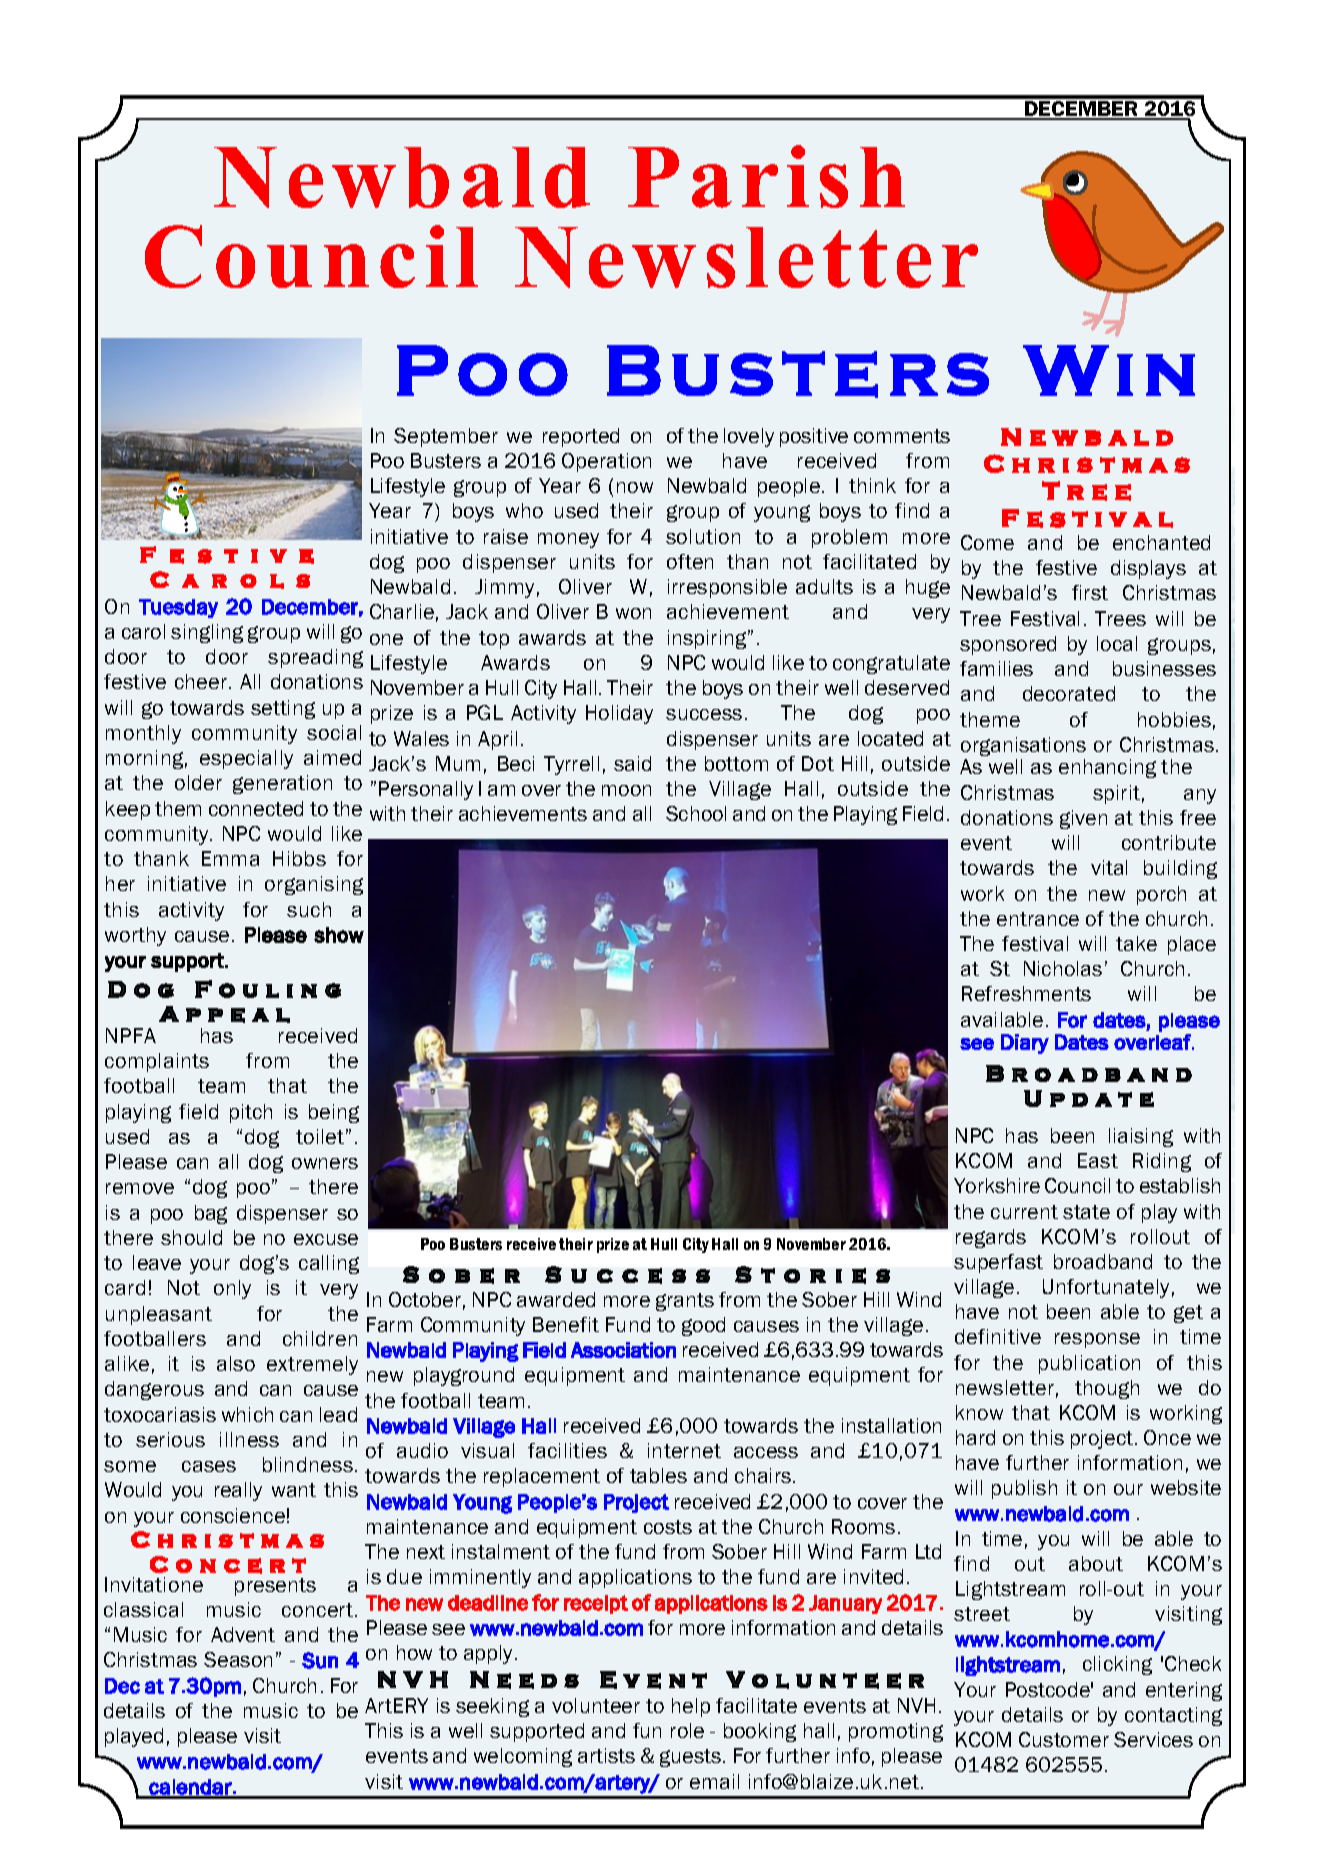  What do you see at coordinates (766, 176) in the image?
I see `Parish` at bounding box center [766, 176].
